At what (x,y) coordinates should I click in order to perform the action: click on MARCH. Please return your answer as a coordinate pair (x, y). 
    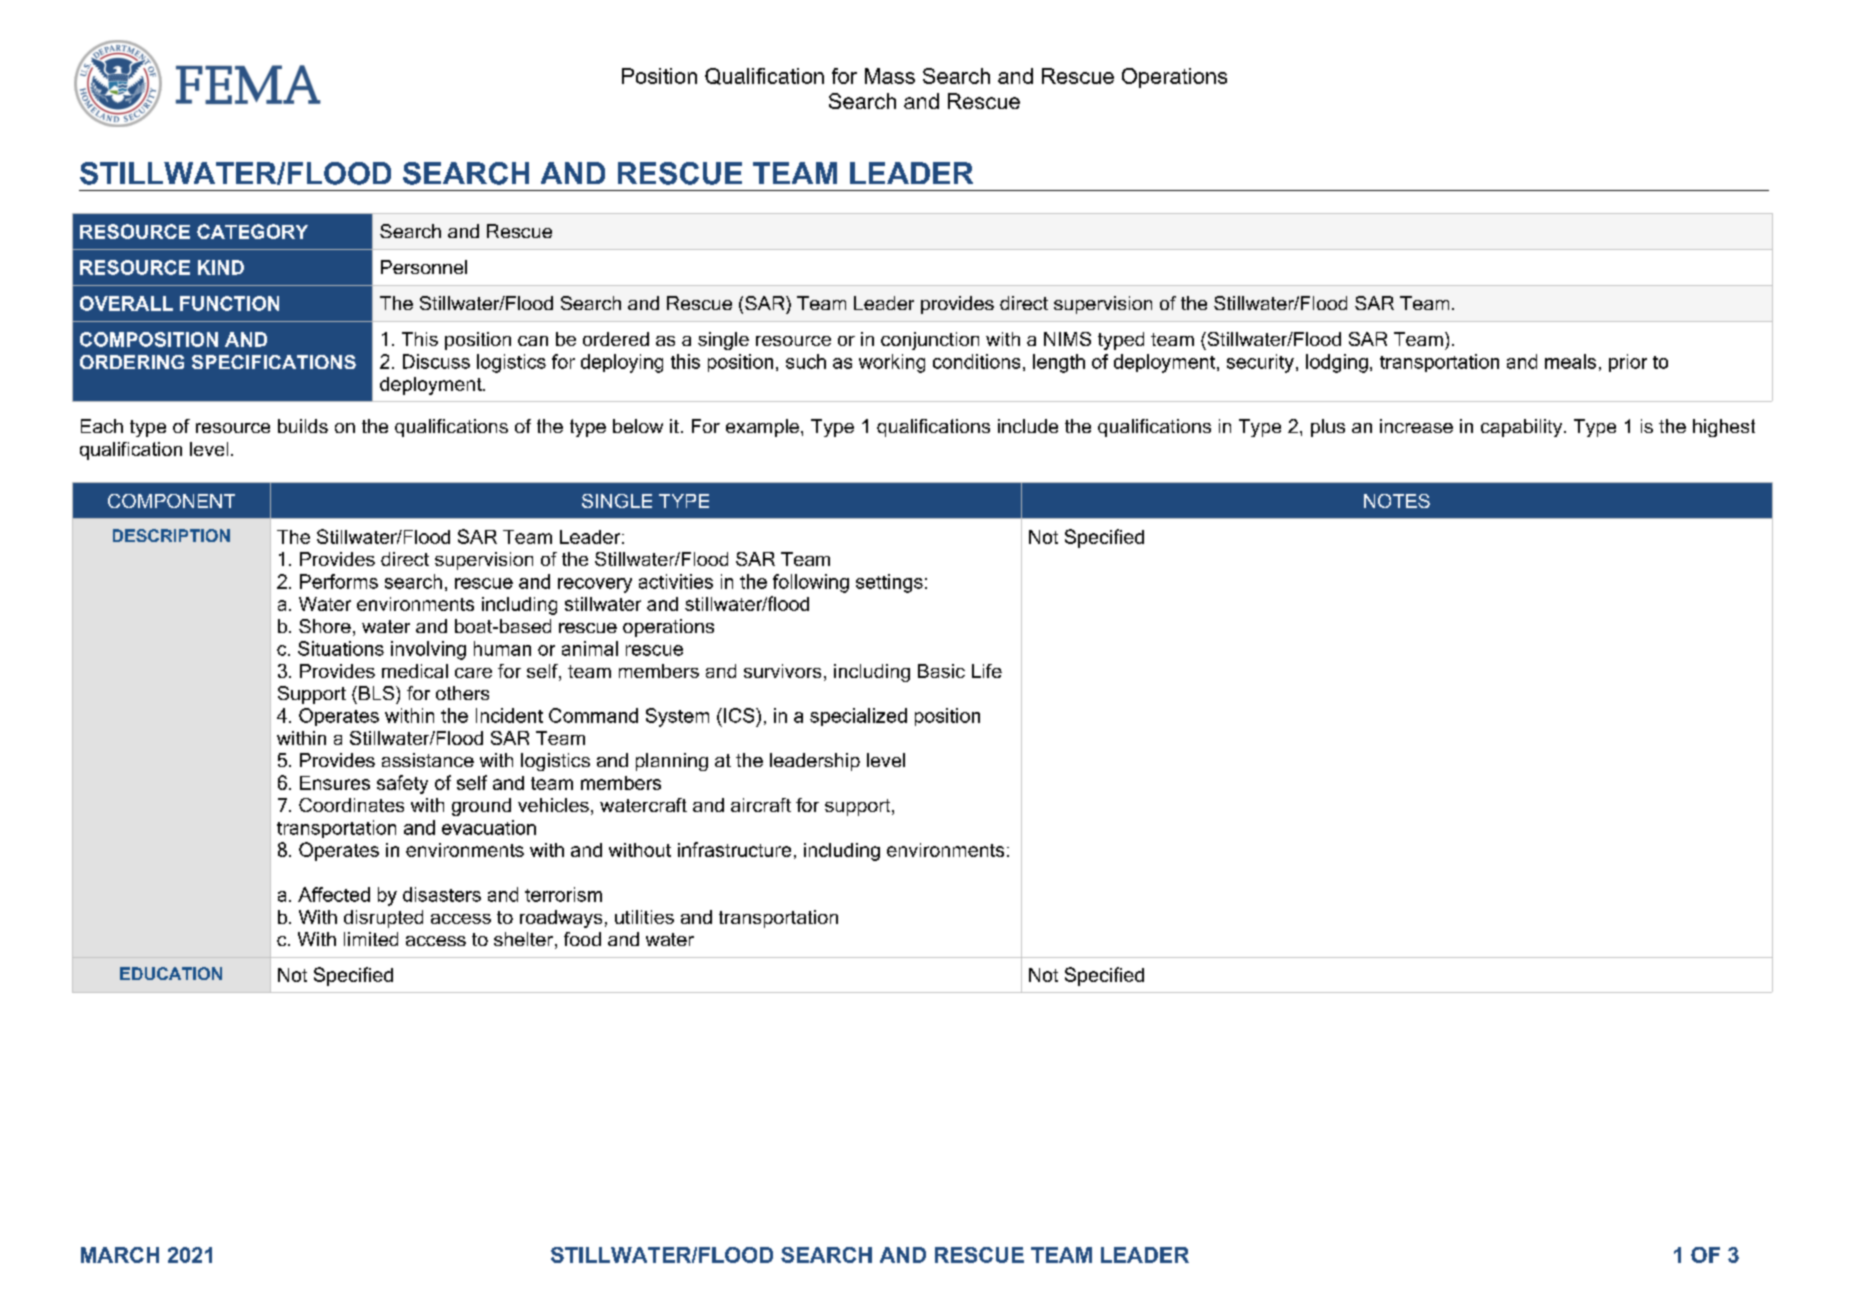
    Looking at the image, I should click on (120, 1255).
